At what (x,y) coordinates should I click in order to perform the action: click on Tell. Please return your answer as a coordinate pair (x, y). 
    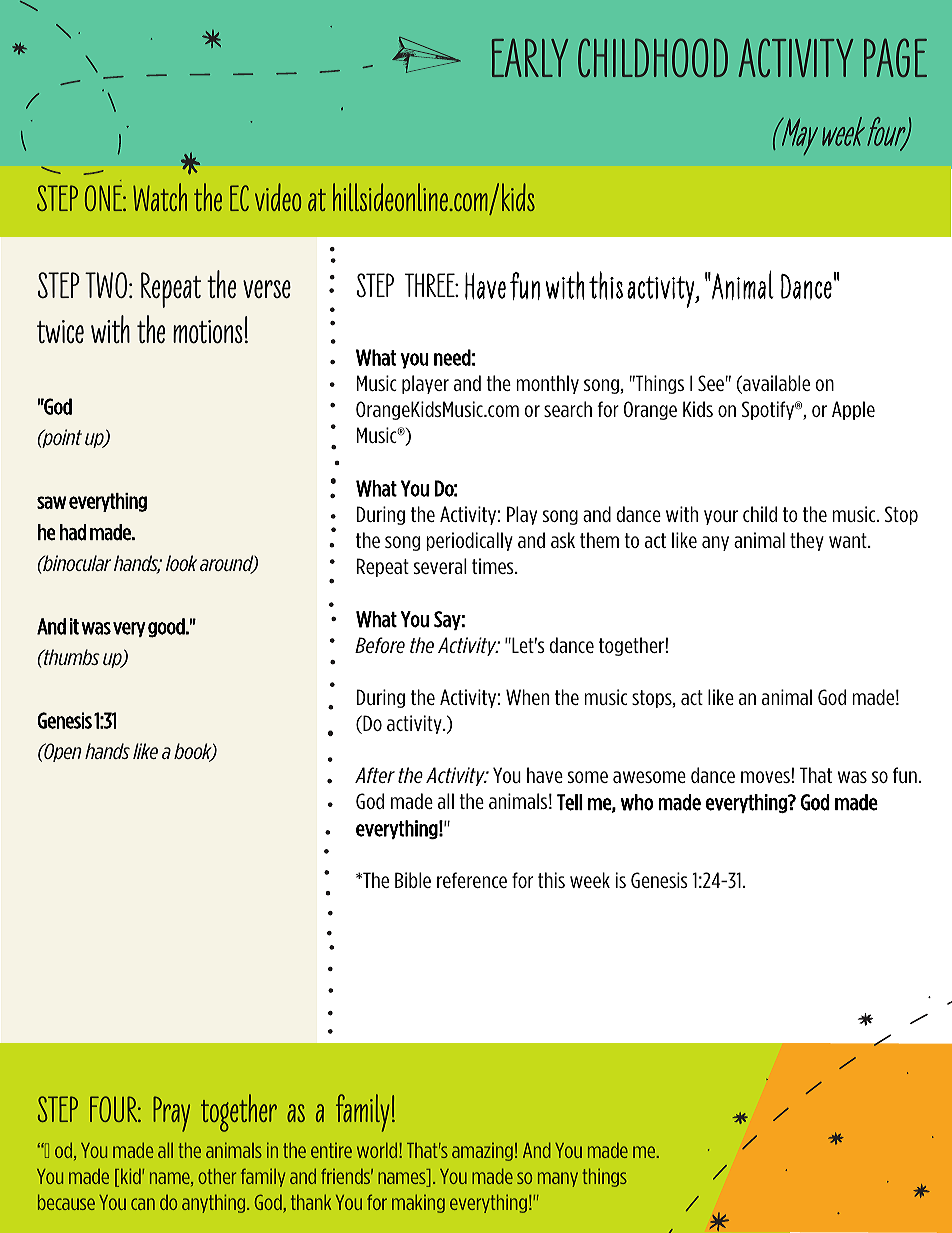
    Looking at the image, I should click on (569, 802).
